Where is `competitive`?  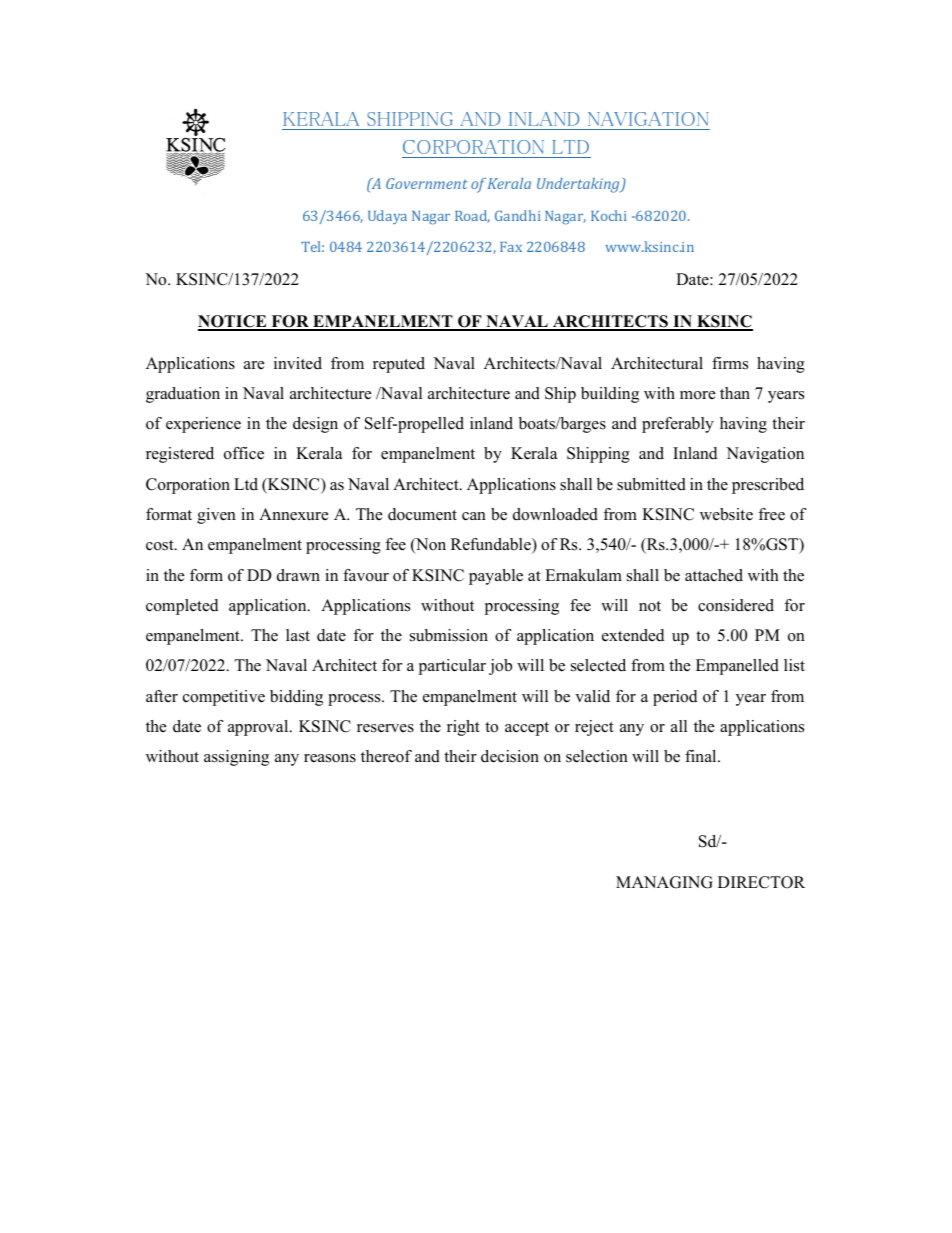 competitive is located at coordinates (224, 698).
